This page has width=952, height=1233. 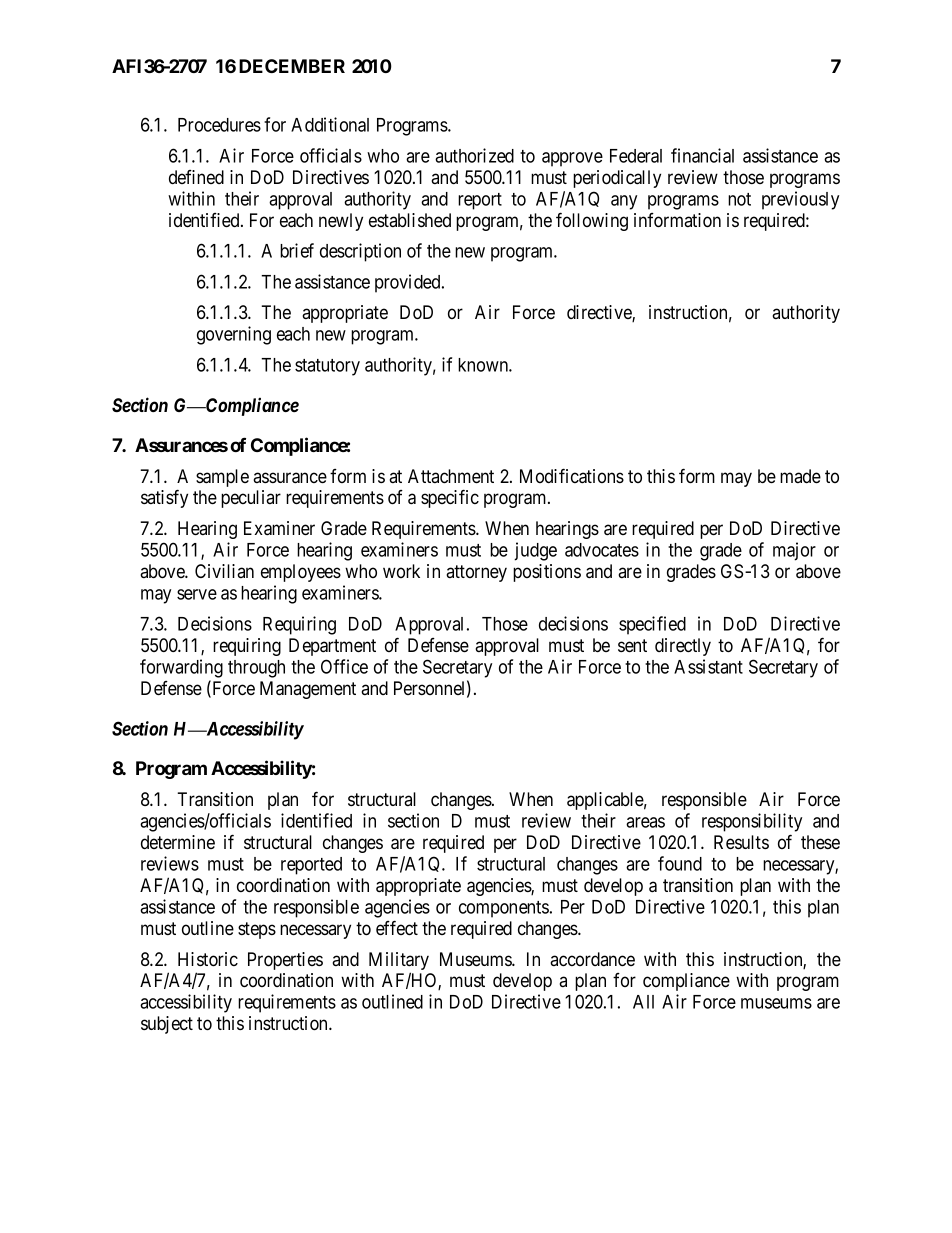 I want to click on authorized, so click(x=474, y=155).
